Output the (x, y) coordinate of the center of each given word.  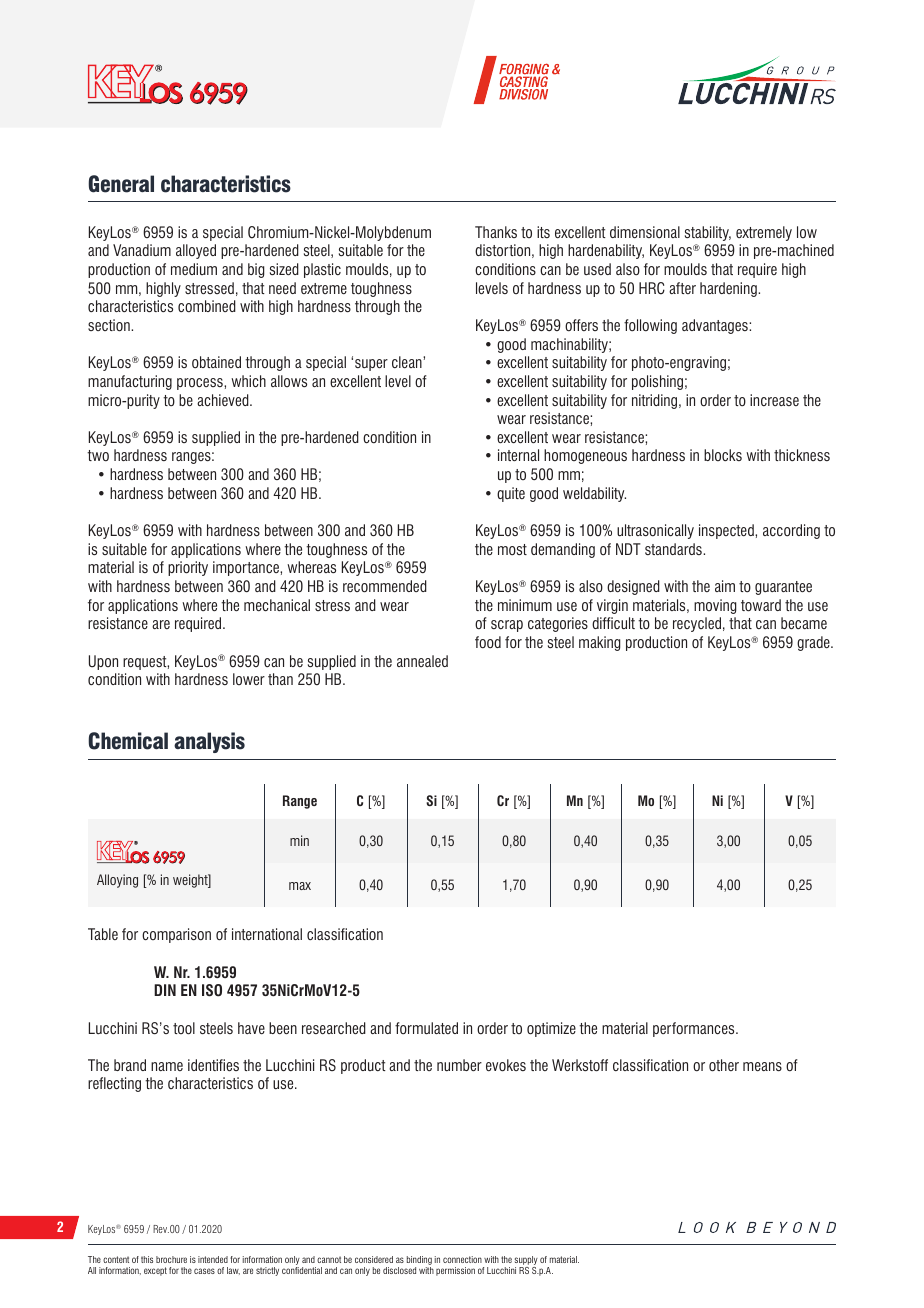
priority (188, 568)
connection (462, 1259)
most (512, 550)
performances (695, 1029)
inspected (727, 531)
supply (526, 1260)
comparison (176, 935)
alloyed (196, 251)
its (543, 232)
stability (708, 233)
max (300, 886)
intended (213, 1259)
